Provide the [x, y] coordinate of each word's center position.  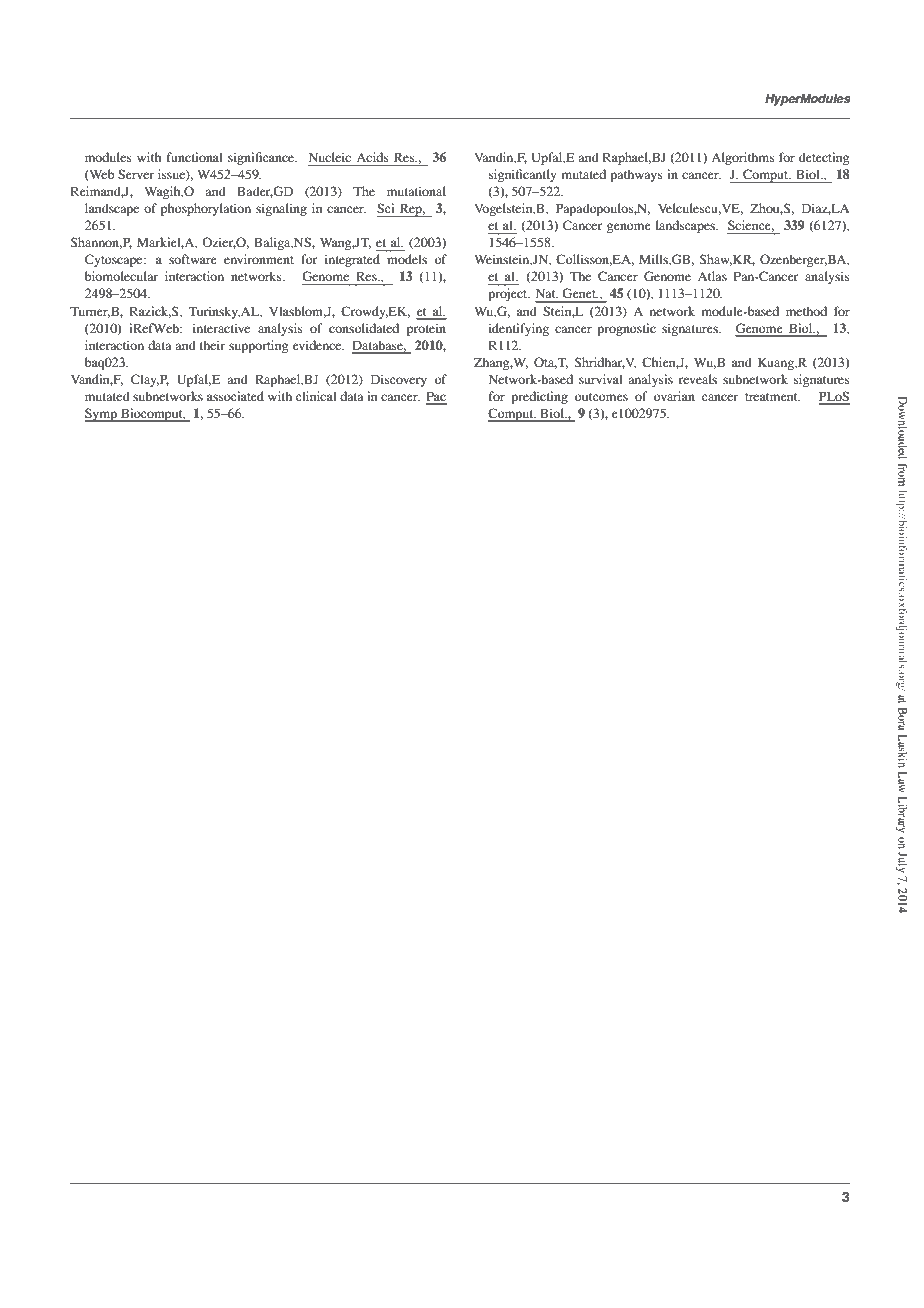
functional [194, 157]
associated [235, 396]
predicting [539, 397]
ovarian [674, 396]
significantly [522, 175]
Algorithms [743, 158]
